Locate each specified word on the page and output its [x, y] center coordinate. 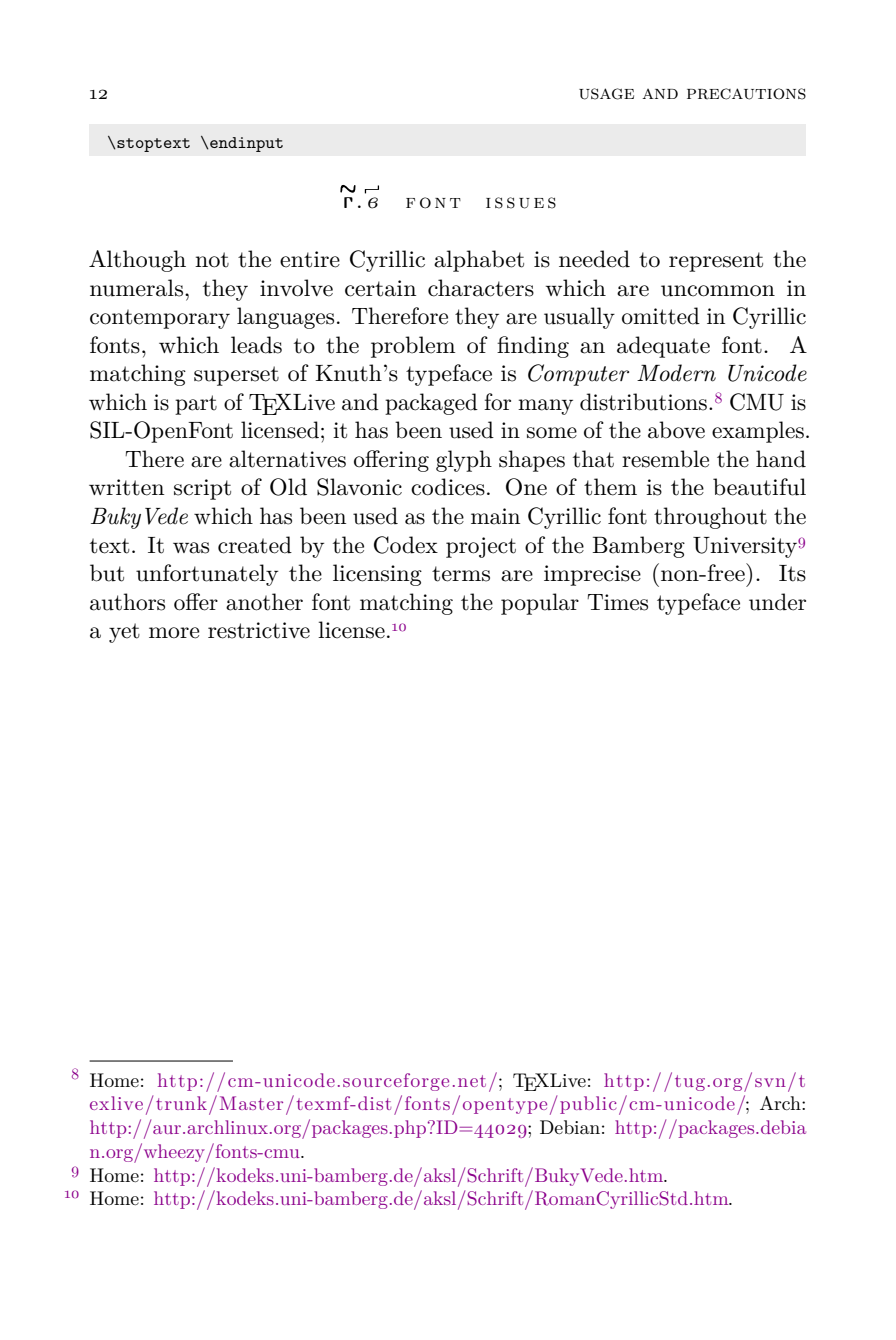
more [174, 633]
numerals [136, 288]
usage [606, 94]
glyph [464, 461]
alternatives [287, 459]
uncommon [718, 291]
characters [481, 288]
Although [137, 261]
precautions [746, 94]
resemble [665, 459]
